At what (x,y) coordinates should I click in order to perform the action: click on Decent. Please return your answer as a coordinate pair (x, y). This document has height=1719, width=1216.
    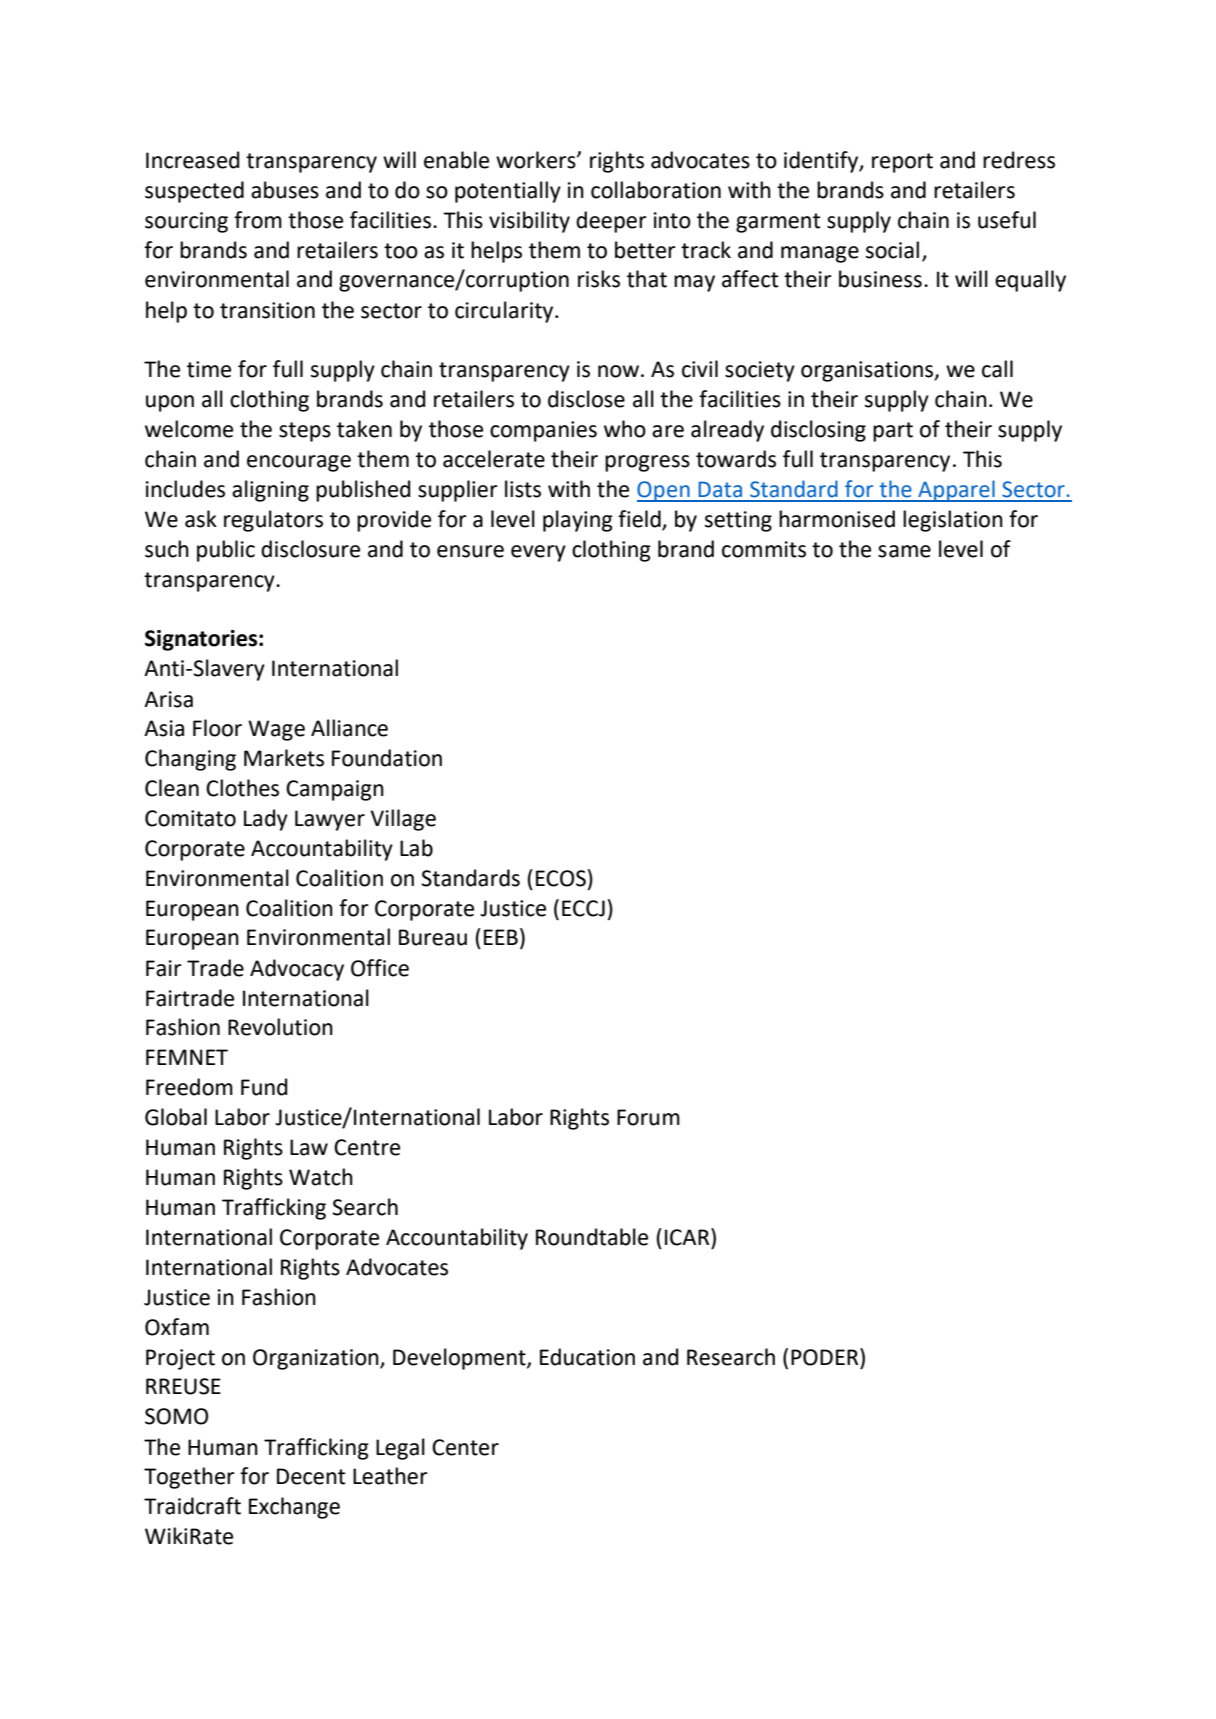
    Looking at the image, I should click on (311, 1476).
